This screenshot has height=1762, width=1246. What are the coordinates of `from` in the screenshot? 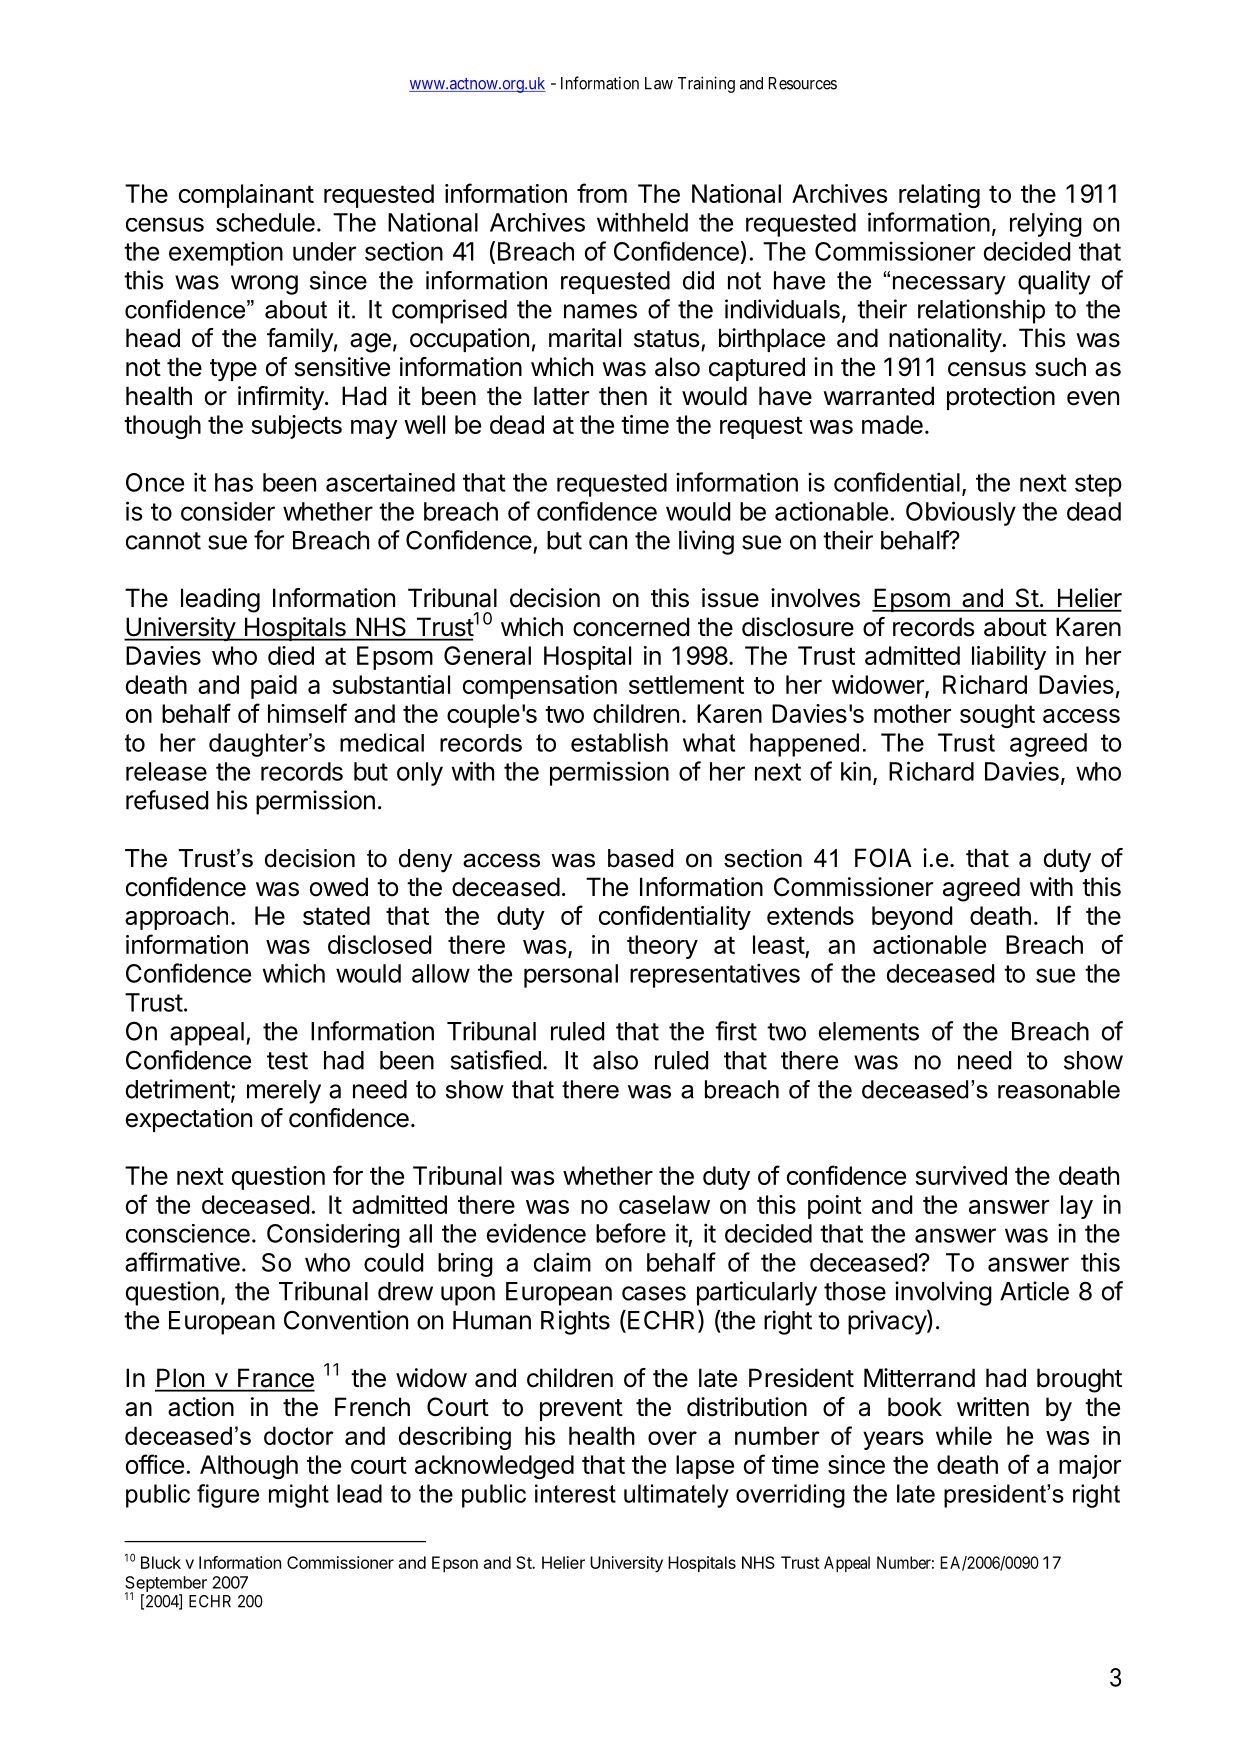 It's located at (602, 193).
